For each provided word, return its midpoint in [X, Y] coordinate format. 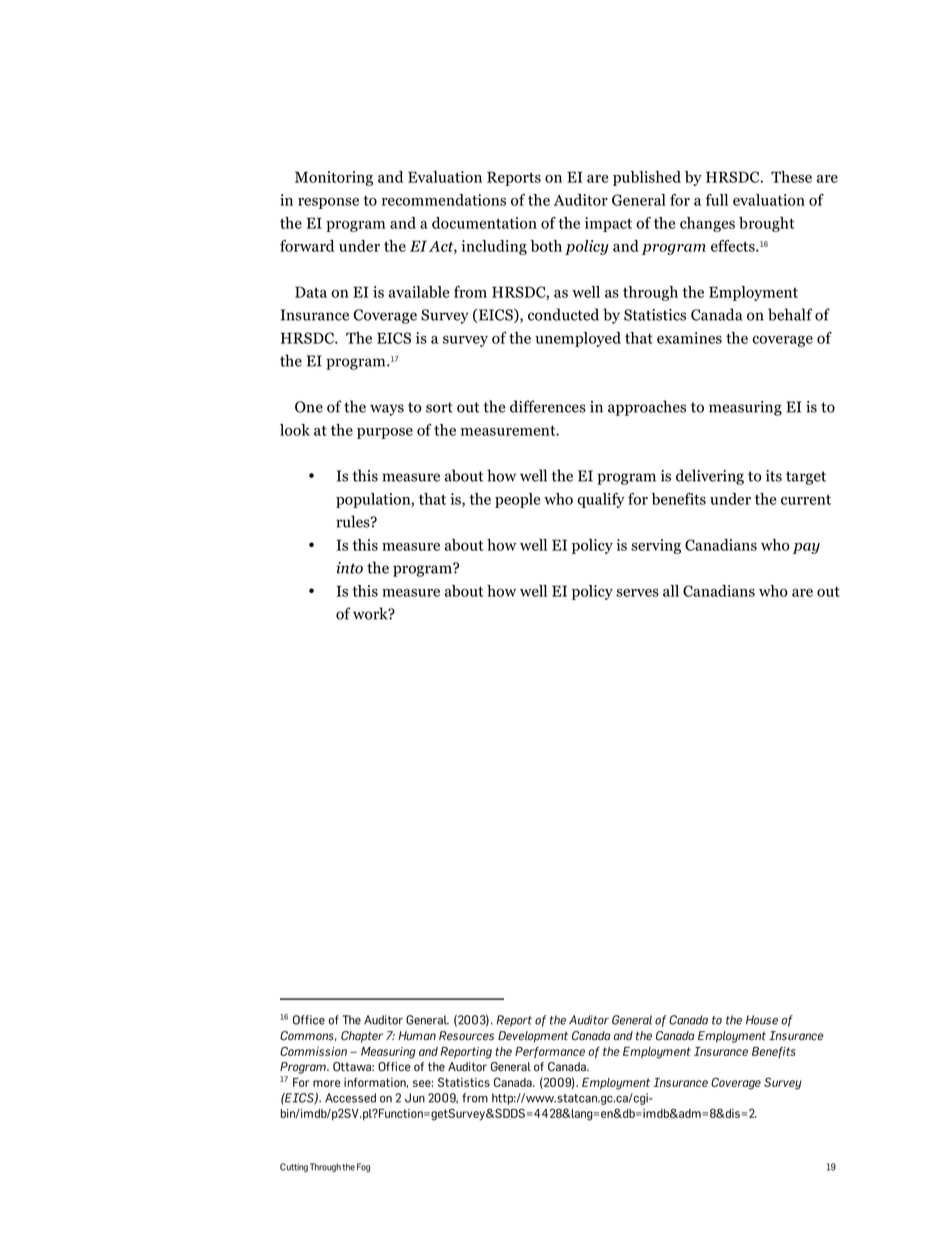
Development [533, 1037]
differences [548, 406]
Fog [363, 1168]
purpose [385, 433]
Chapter [362, 1037]
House [762, 1020]
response [328, 203]
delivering [710, 477]
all [671, 591]
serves [637, 593]
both [546, 246]
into [350, 568]
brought [766, 224]
